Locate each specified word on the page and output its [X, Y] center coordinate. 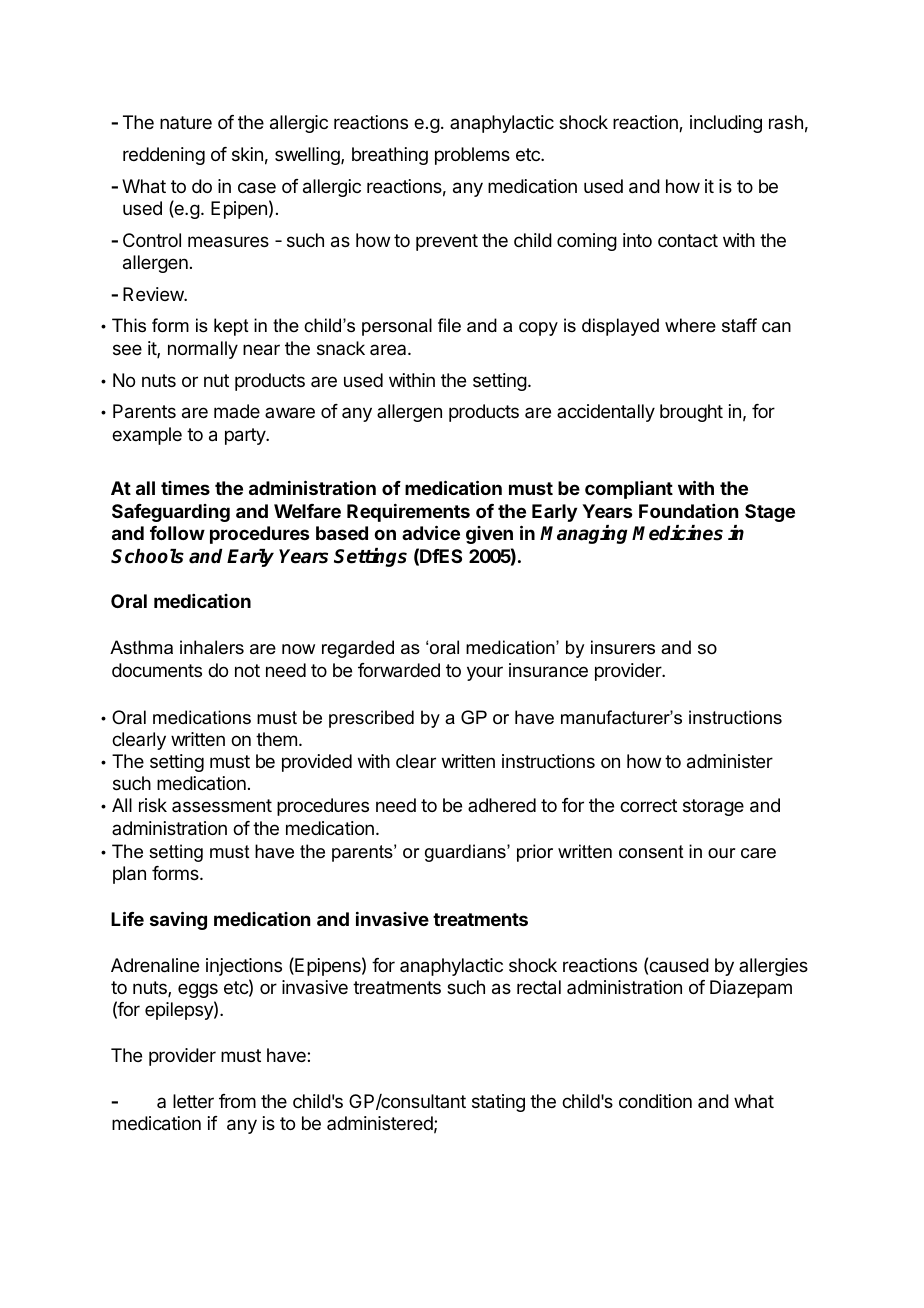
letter [193, 1101]
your [485, 673]
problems [472, 156]
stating [498, 1103]
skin [247, 154]
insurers [623, 647]
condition [655, 1101]
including [726, 124]
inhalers [212, 647]
